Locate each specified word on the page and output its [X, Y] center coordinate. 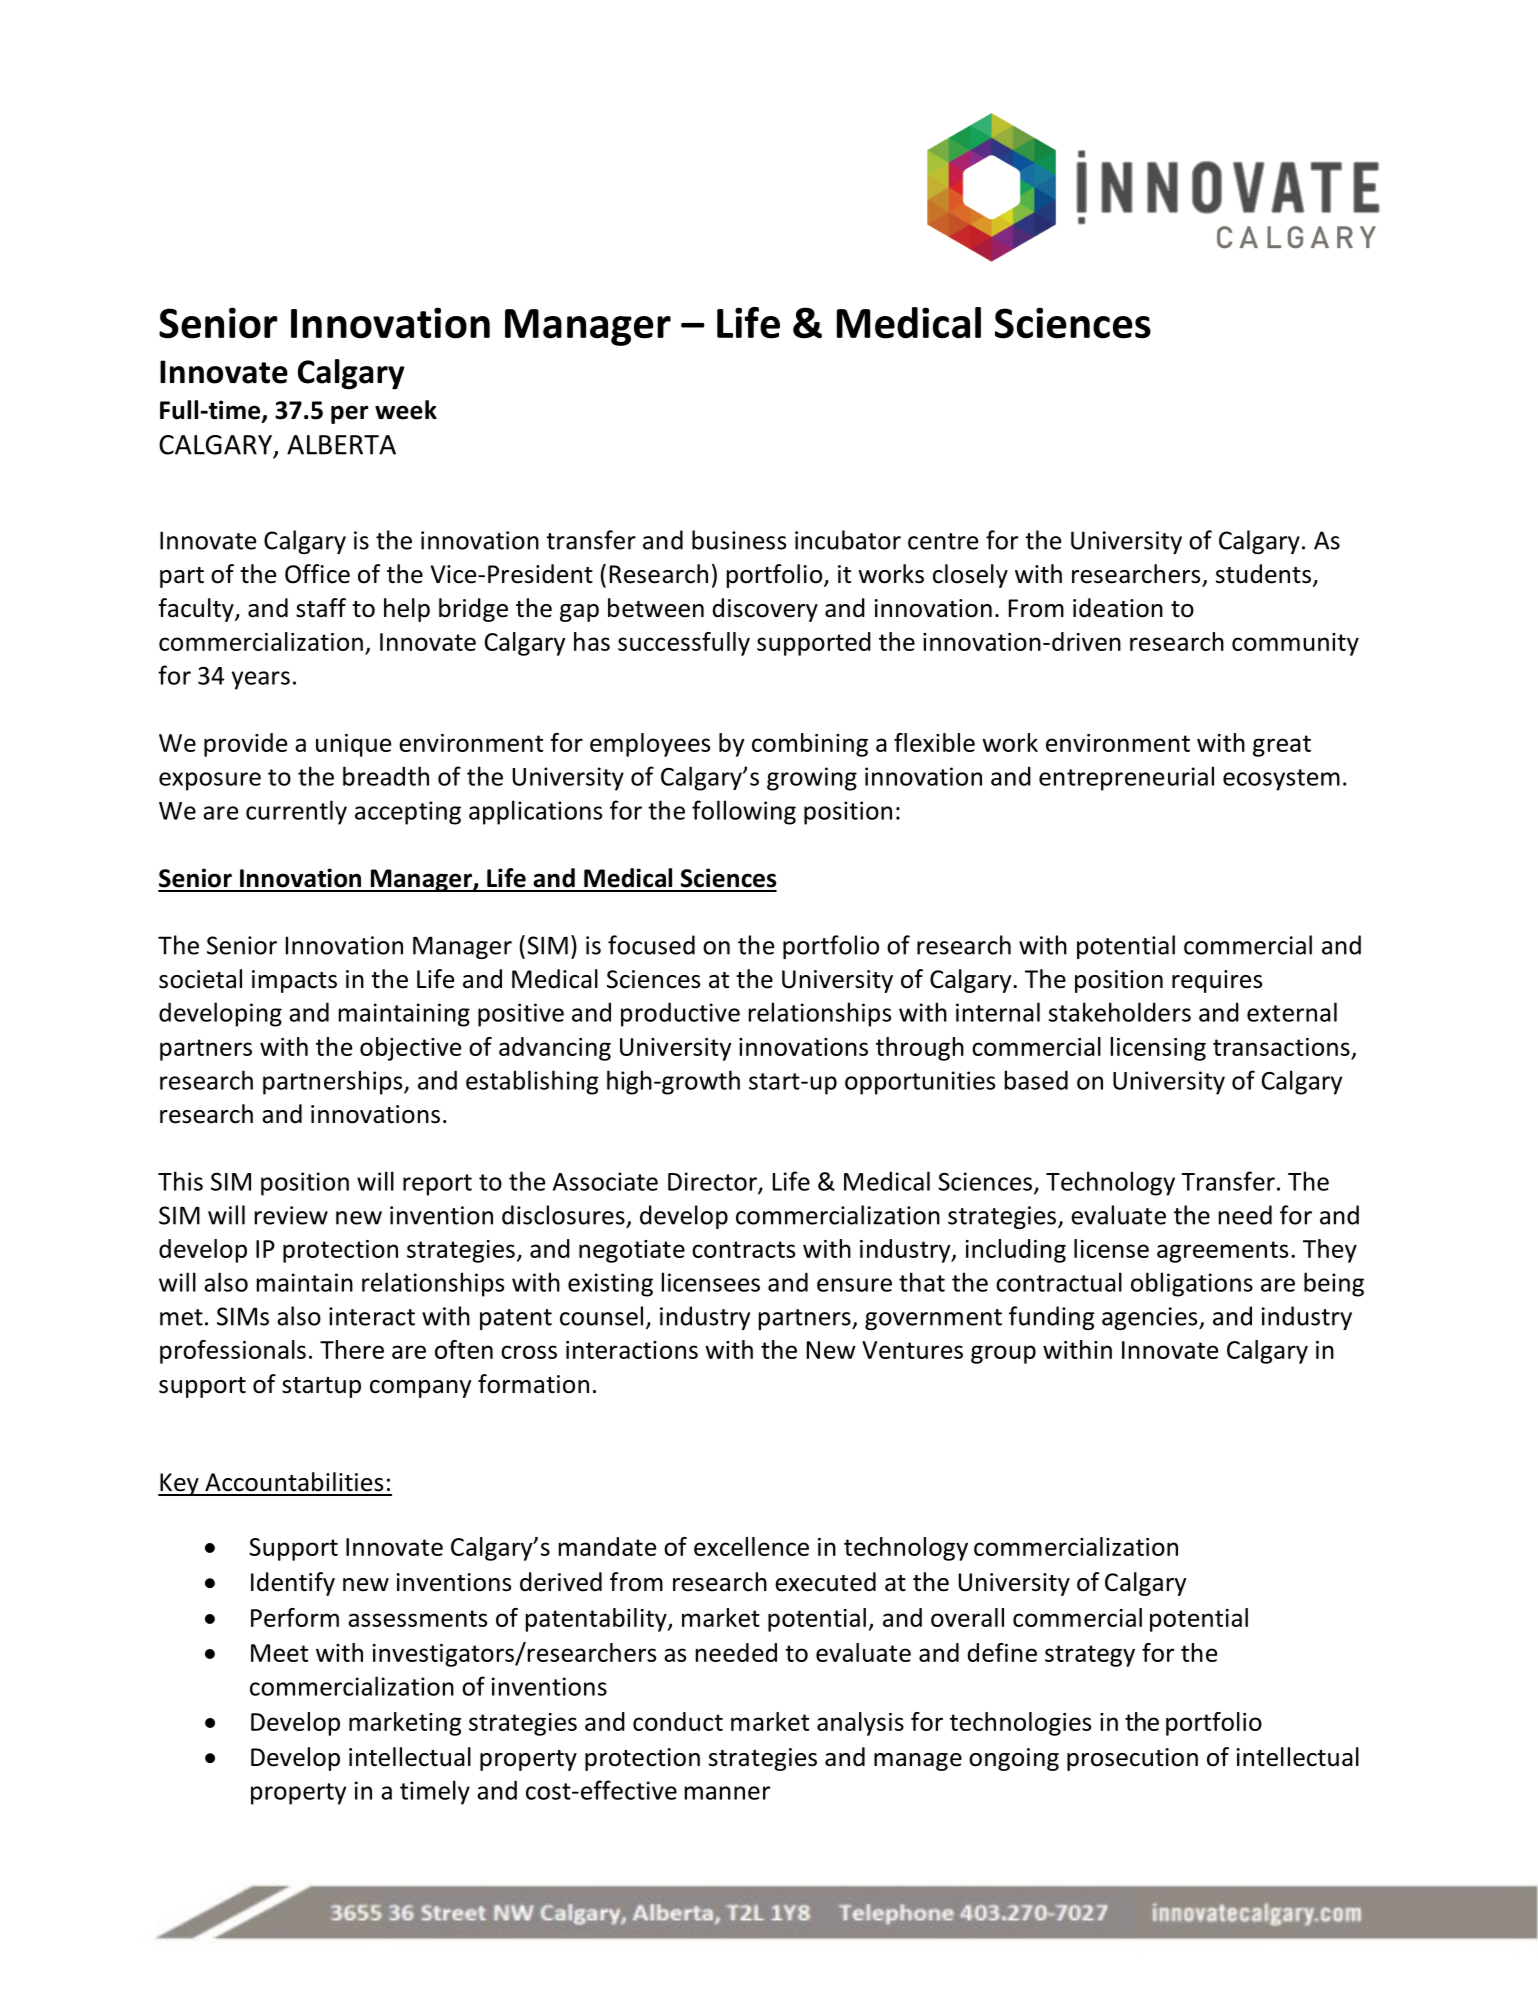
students [1263, 574]
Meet [279, 1653]
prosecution [1132, 1759]
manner [727, 1793]
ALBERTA [341, 445]
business [739, 540]
